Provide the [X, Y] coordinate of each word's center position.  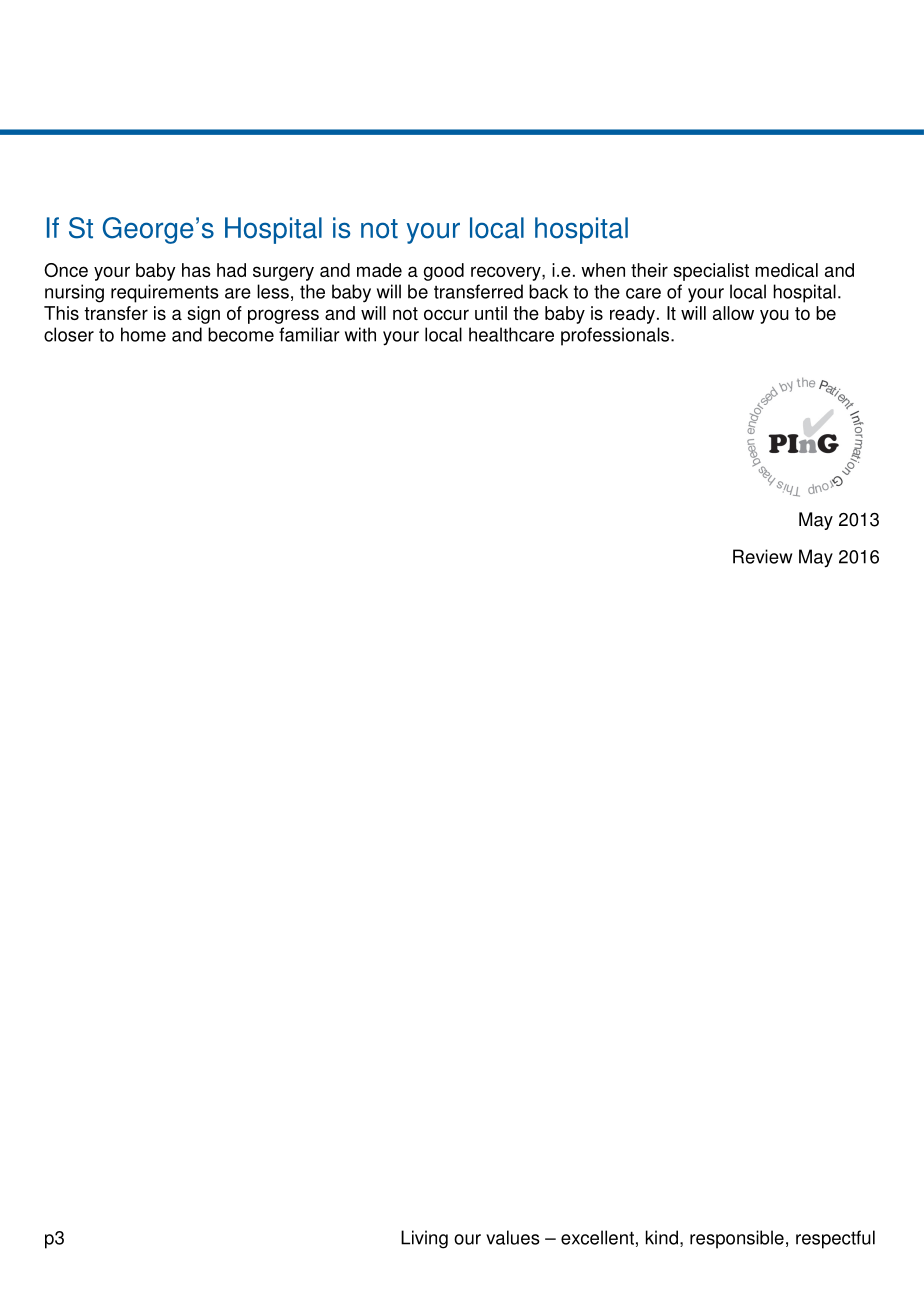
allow [733, 313]
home [143, 334]
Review [762, 556]
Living [424, 1239]
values [513, 1237]
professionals [616, 336]
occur [446, 314]
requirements [165, 293]
